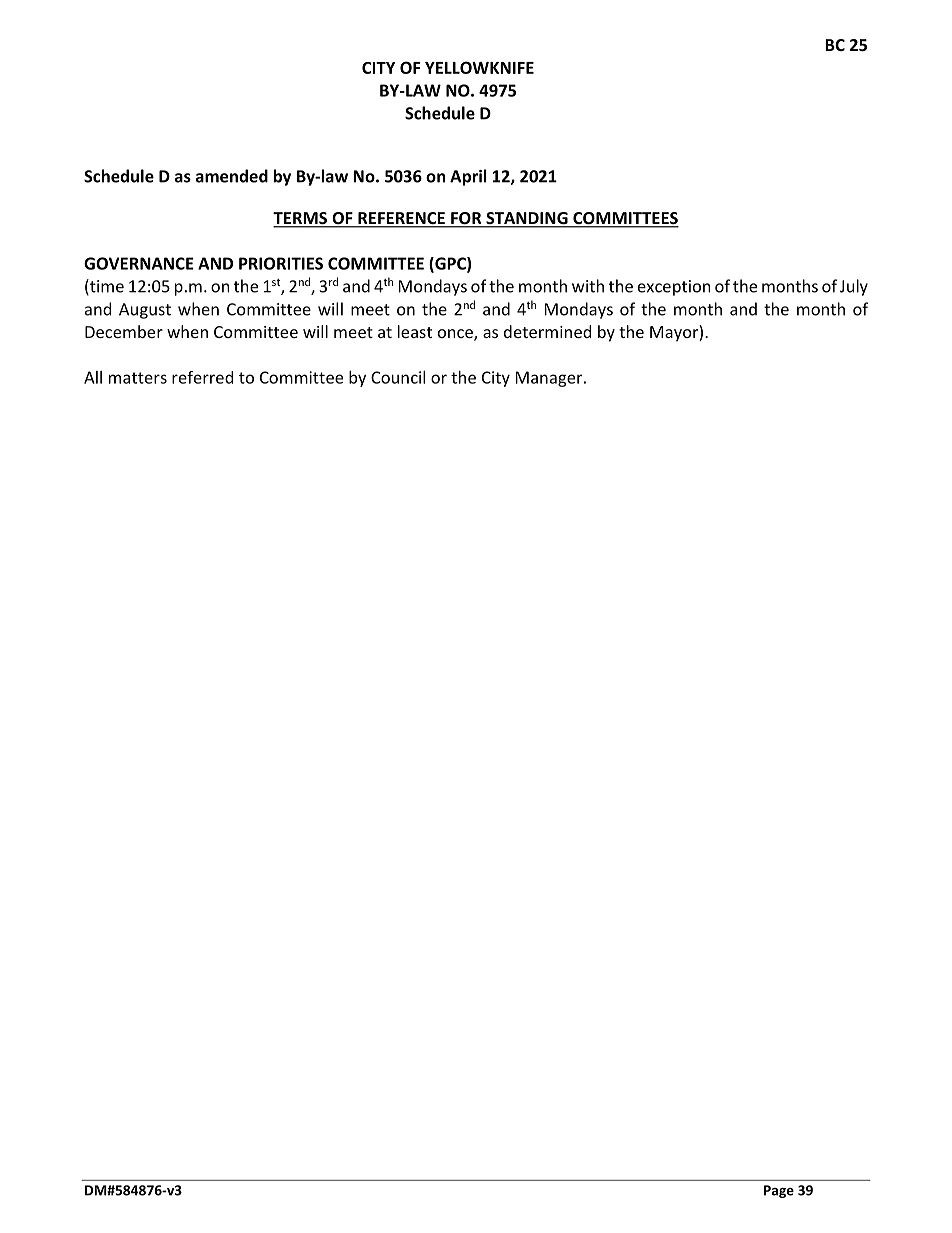  I want to click on Council, so click(398, 377).
